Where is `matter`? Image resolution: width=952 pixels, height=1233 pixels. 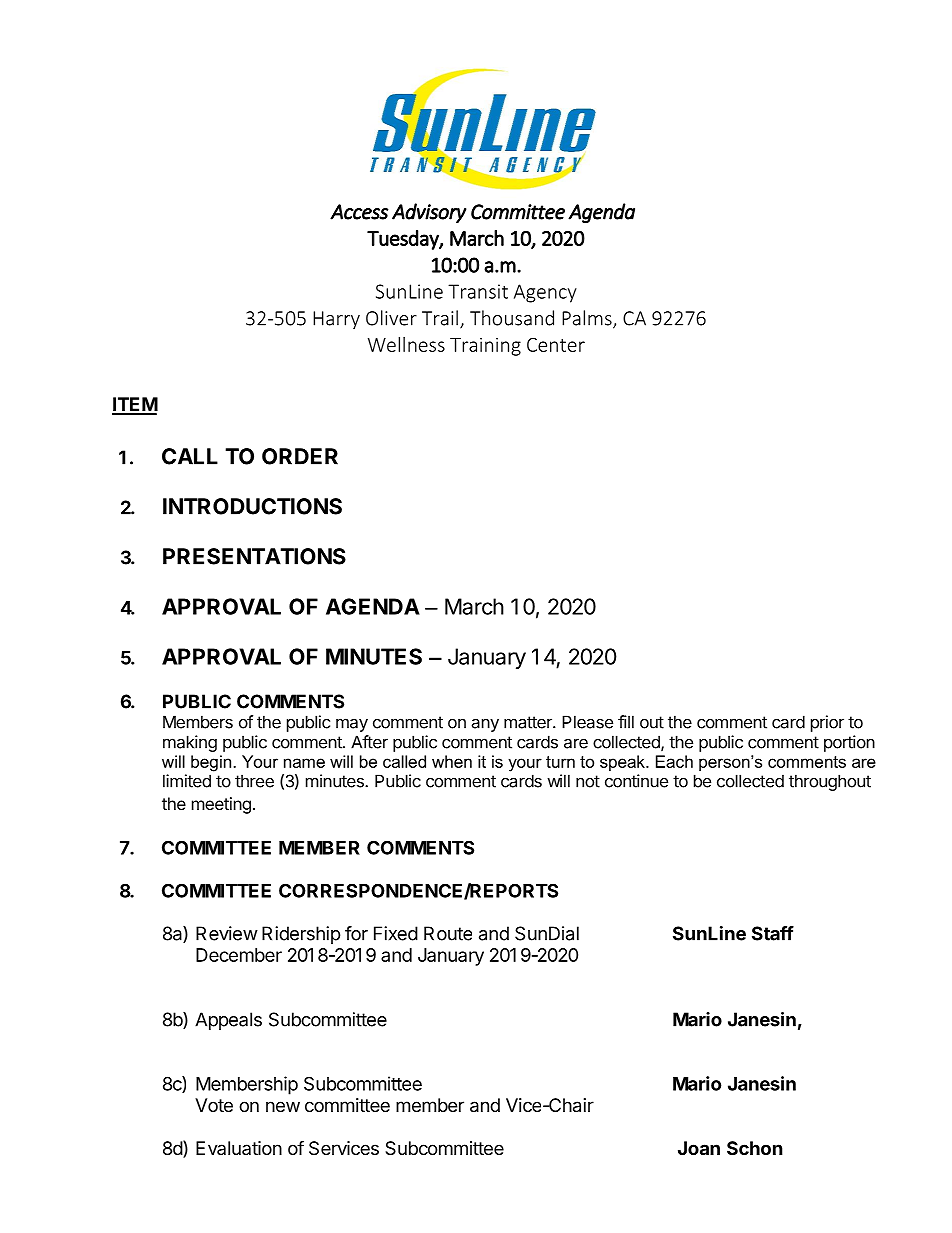 matter is located at coordinates (529, 722).
